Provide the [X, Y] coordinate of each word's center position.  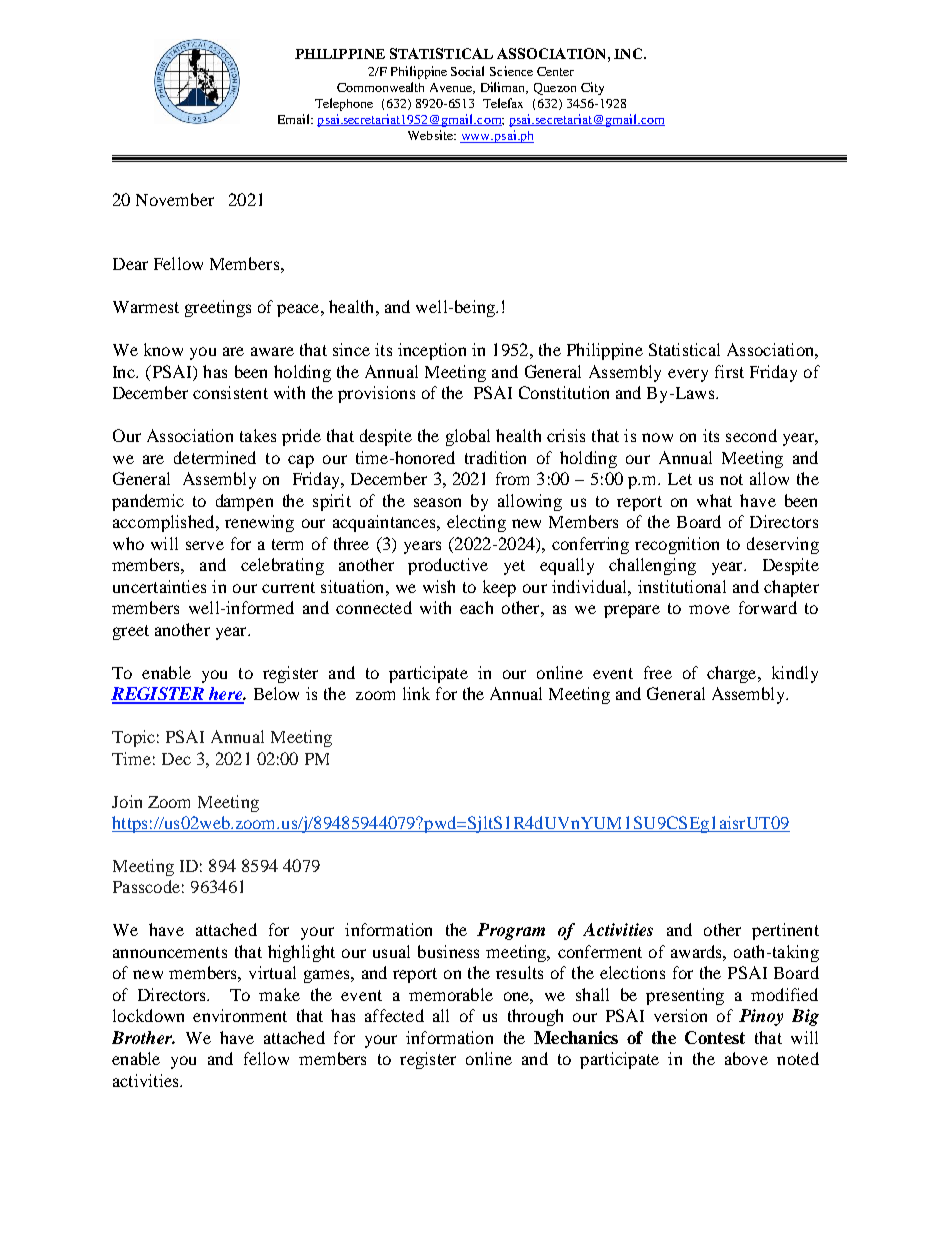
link [416, 693]
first [729, 371]
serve [205, 545]
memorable [451, 994]
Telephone [344, 104]
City [592, 88]
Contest [715, 1037]
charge [733, 674]
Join [127, 801]
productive [448, 566]
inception [432, 351]
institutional [682, 586]
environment [240, 1015]
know [163, 349]
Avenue [452, 88]
